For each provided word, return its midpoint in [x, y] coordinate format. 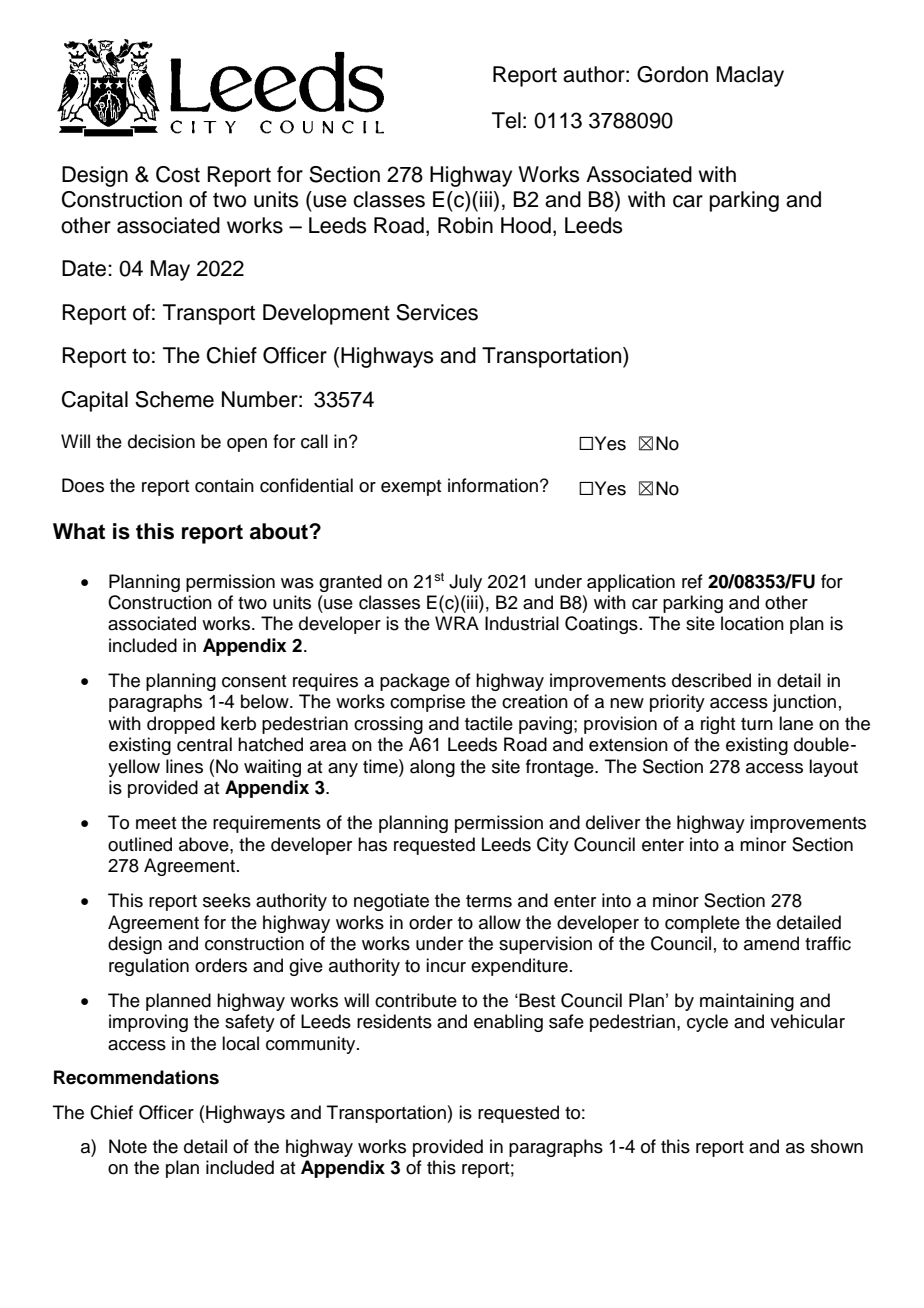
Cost [178, 174]
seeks [227, 900]
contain [224, 485]
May [170, 270]
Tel [506, 120]
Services [437, 312]
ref [692, 581]
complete [702, 924]
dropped [181, 725]
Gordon [672, 74]
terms [489, 901]
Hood [526, 225]
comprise [427, 703]
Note [128, 1146]
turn [757, 724]
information [493, 485]
